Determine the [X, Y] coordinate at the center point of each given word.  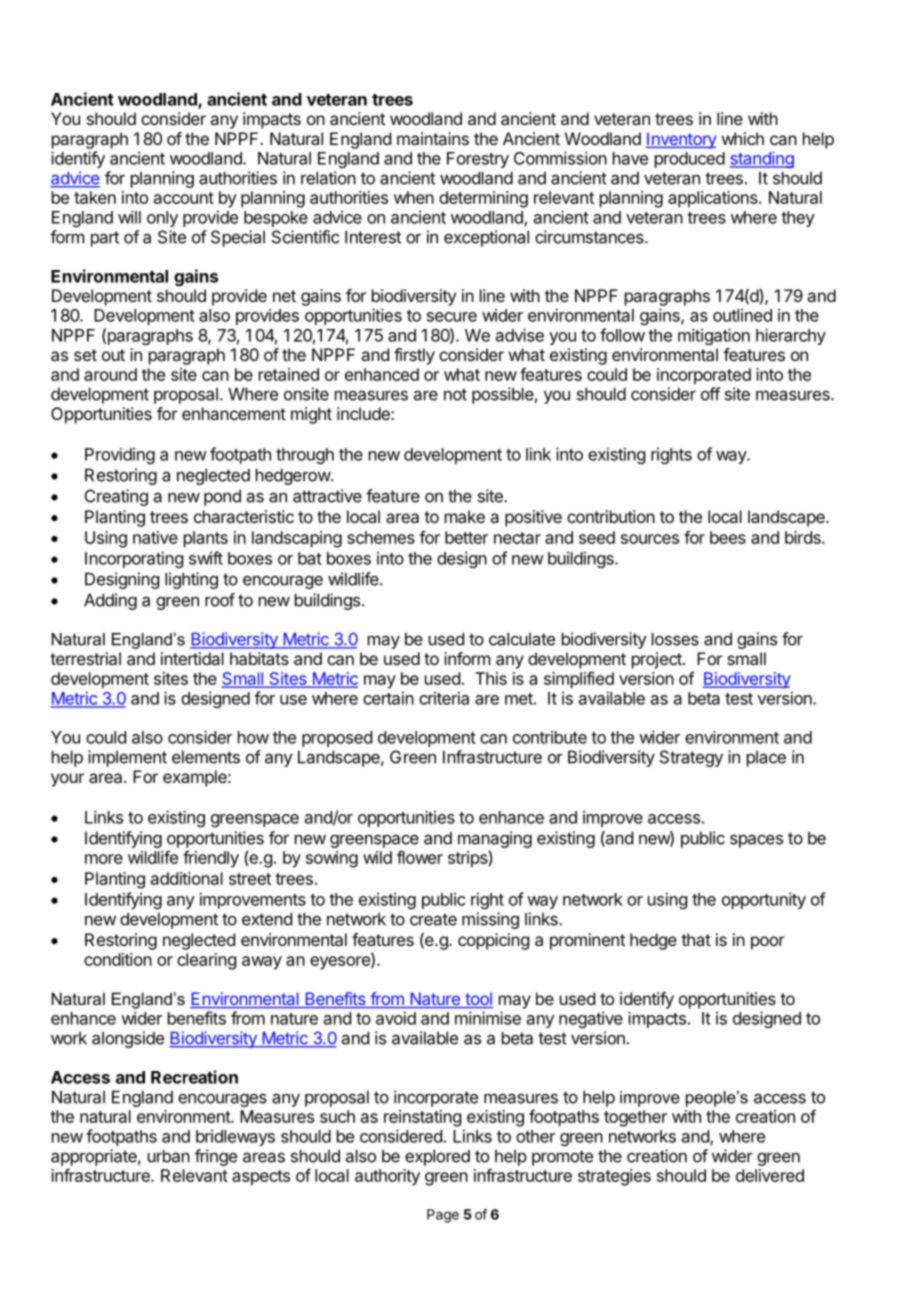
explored [437, 1157]
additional [187, 878]
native [155, 537]
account [184, 198]
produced [690, 160]
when [414, 197]
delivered [770, 1175]
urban [169, 1156]
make [465, 516]
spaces [756, 841]
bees [728, 537]
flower [420, 857]
